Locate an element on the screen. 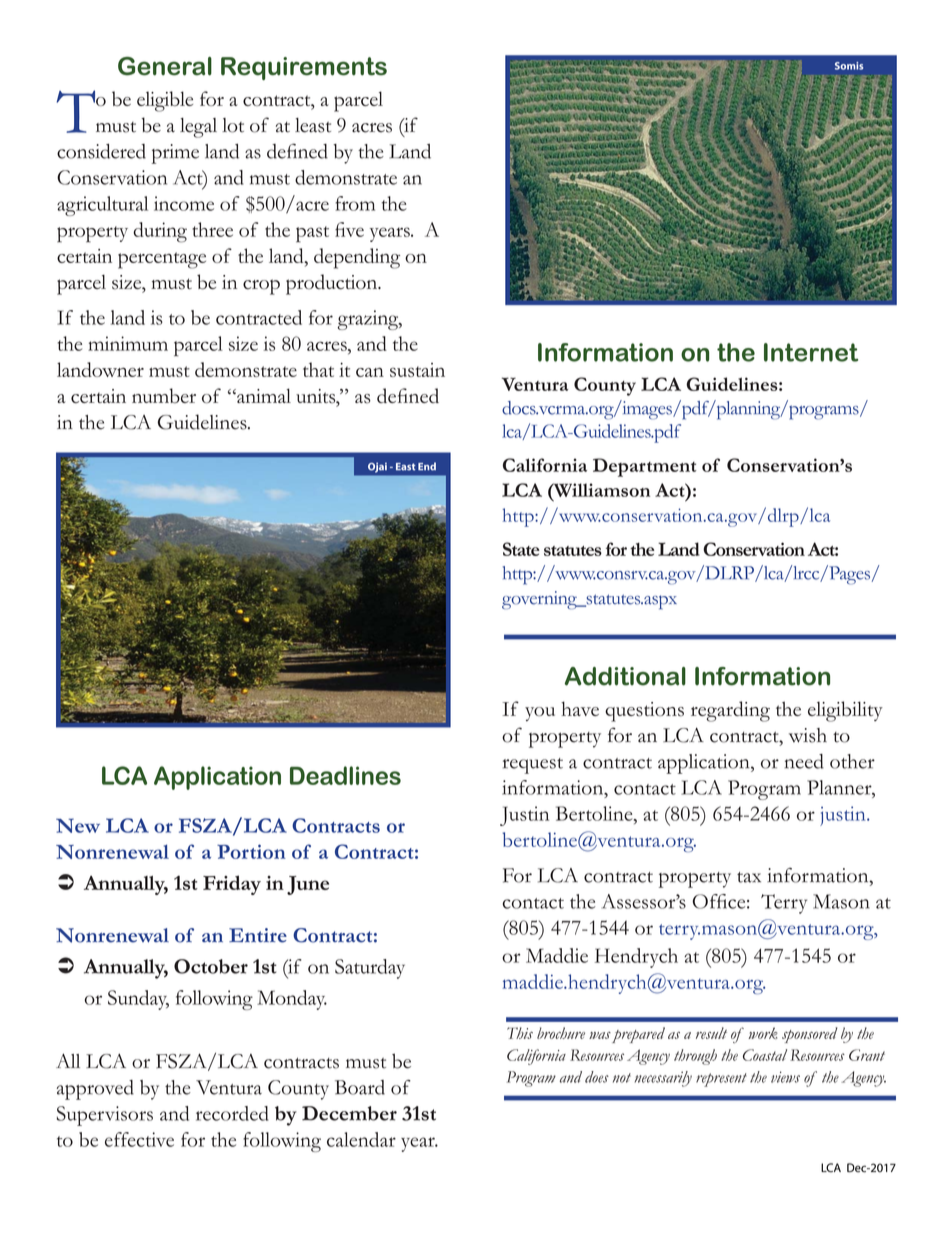 Image resolution: width=952 pixels, height=1233 pixels. Requirements is located at coordinates (304, 68).
